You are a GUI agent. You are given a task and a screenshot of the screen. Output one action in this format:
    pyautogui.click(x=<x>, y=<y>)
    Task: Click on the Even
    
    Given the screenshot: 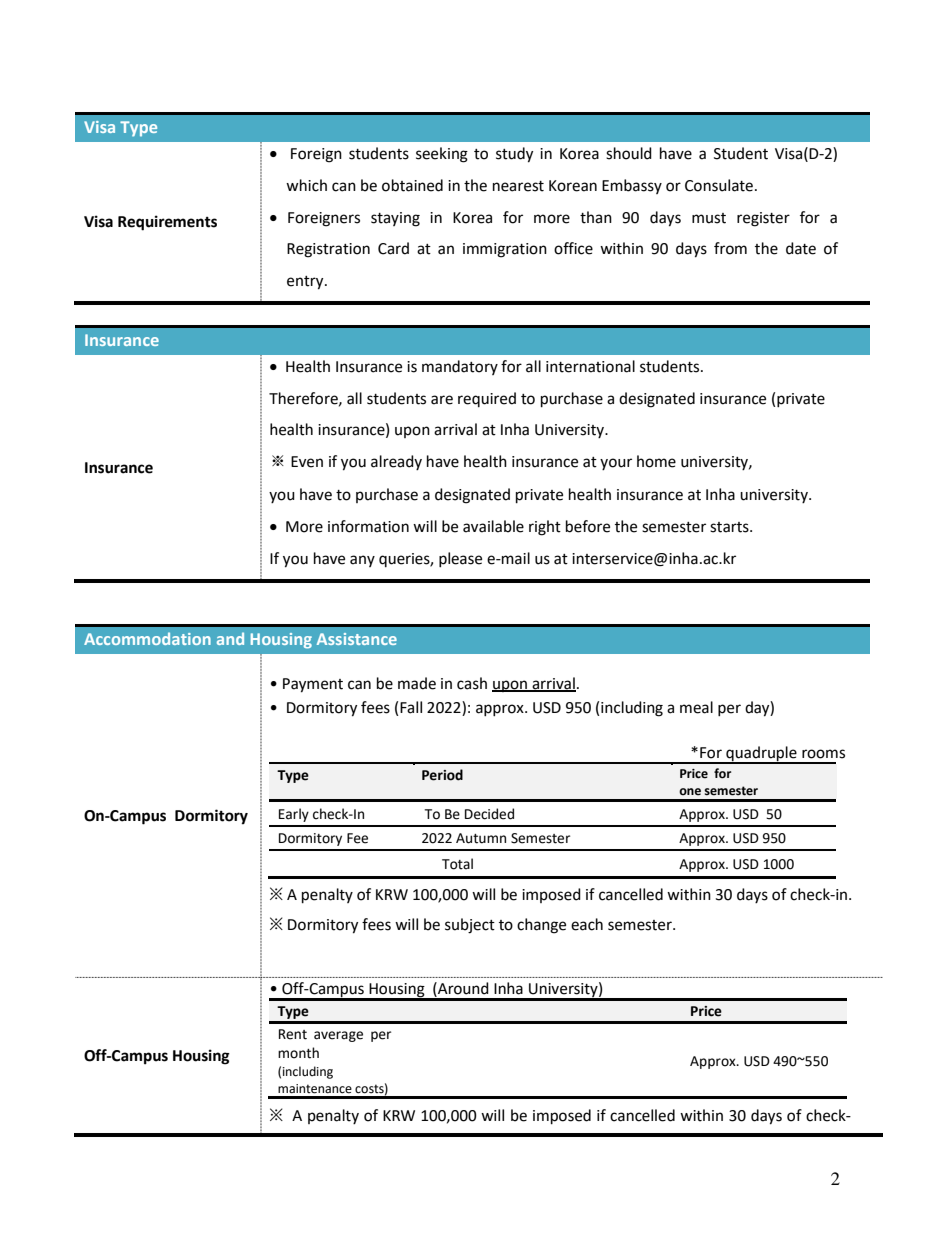 What is the action you would take?
    pyautogui.click(x=307, y=462)
